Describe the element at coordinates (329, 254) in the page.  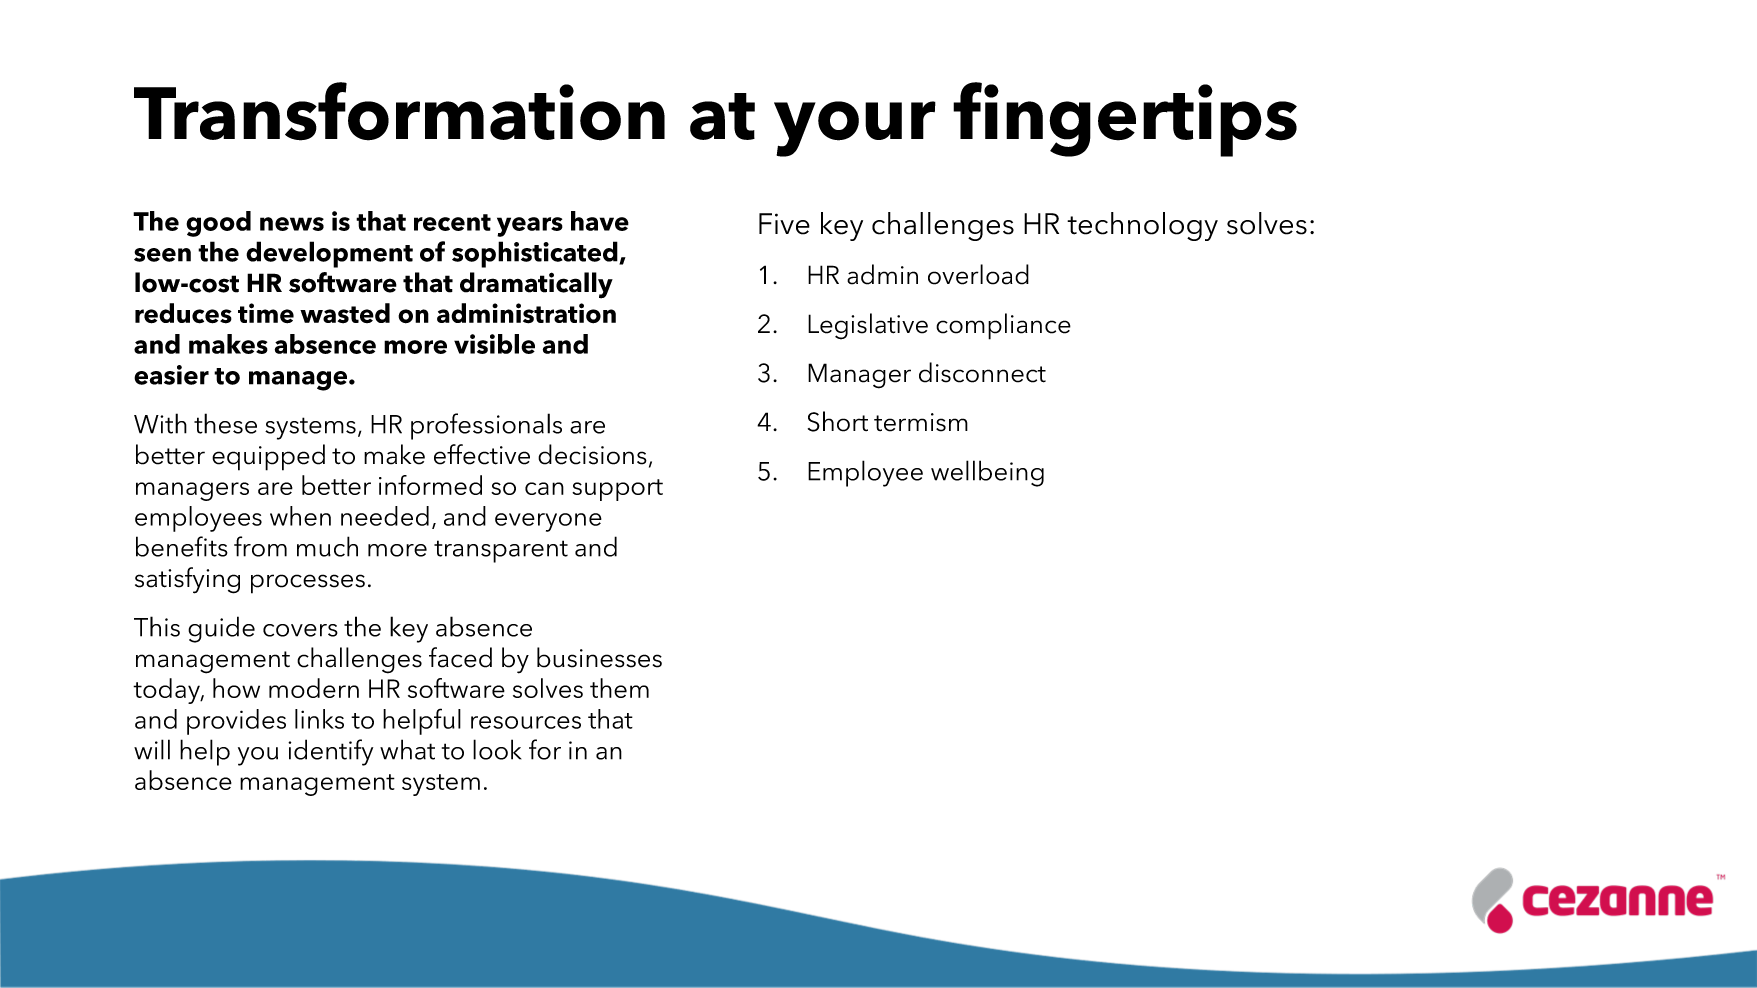
I see `development` at that location.
